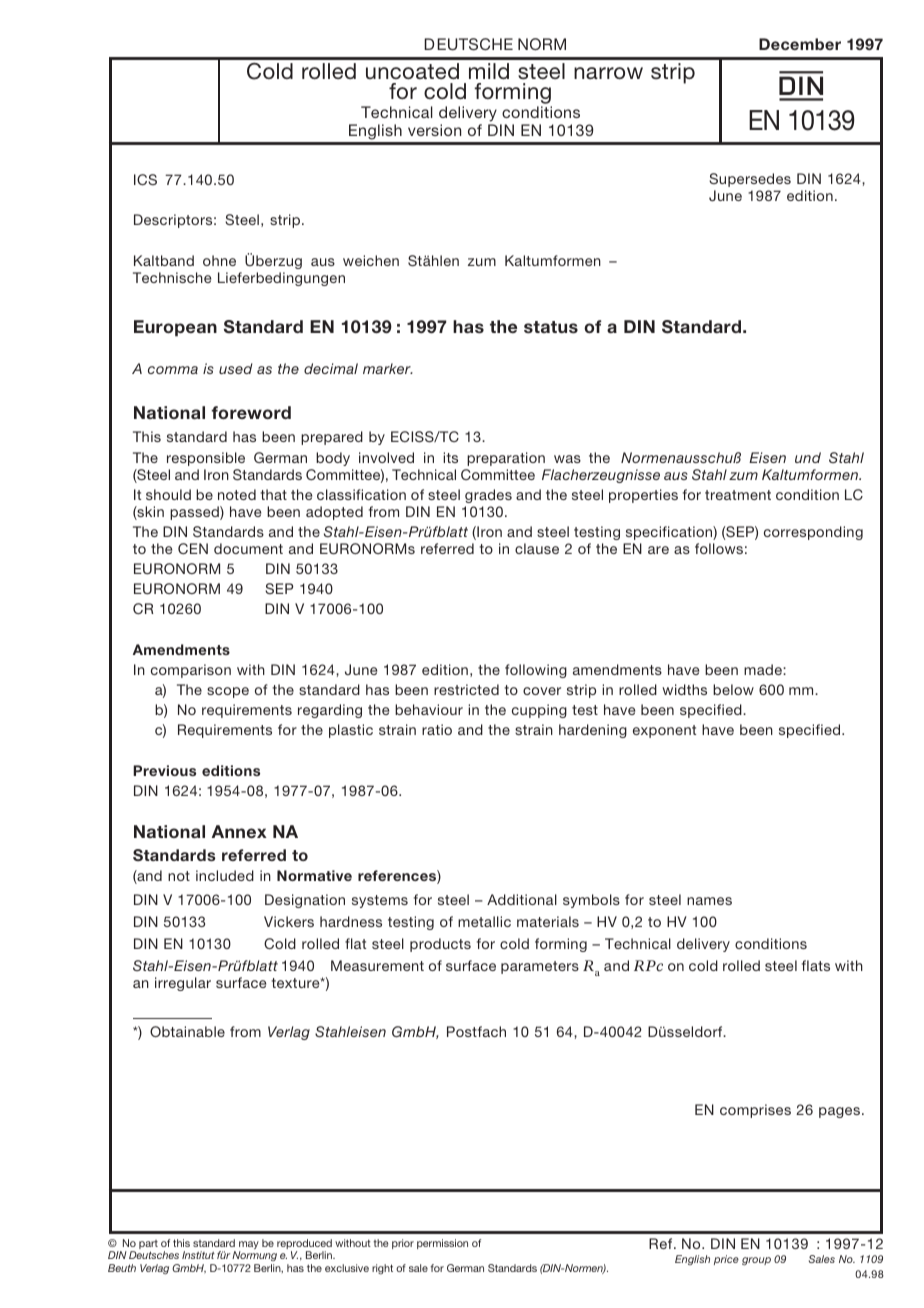 This screenshot has height=1308, width=924. I want to click on December, so click(800, 44).
